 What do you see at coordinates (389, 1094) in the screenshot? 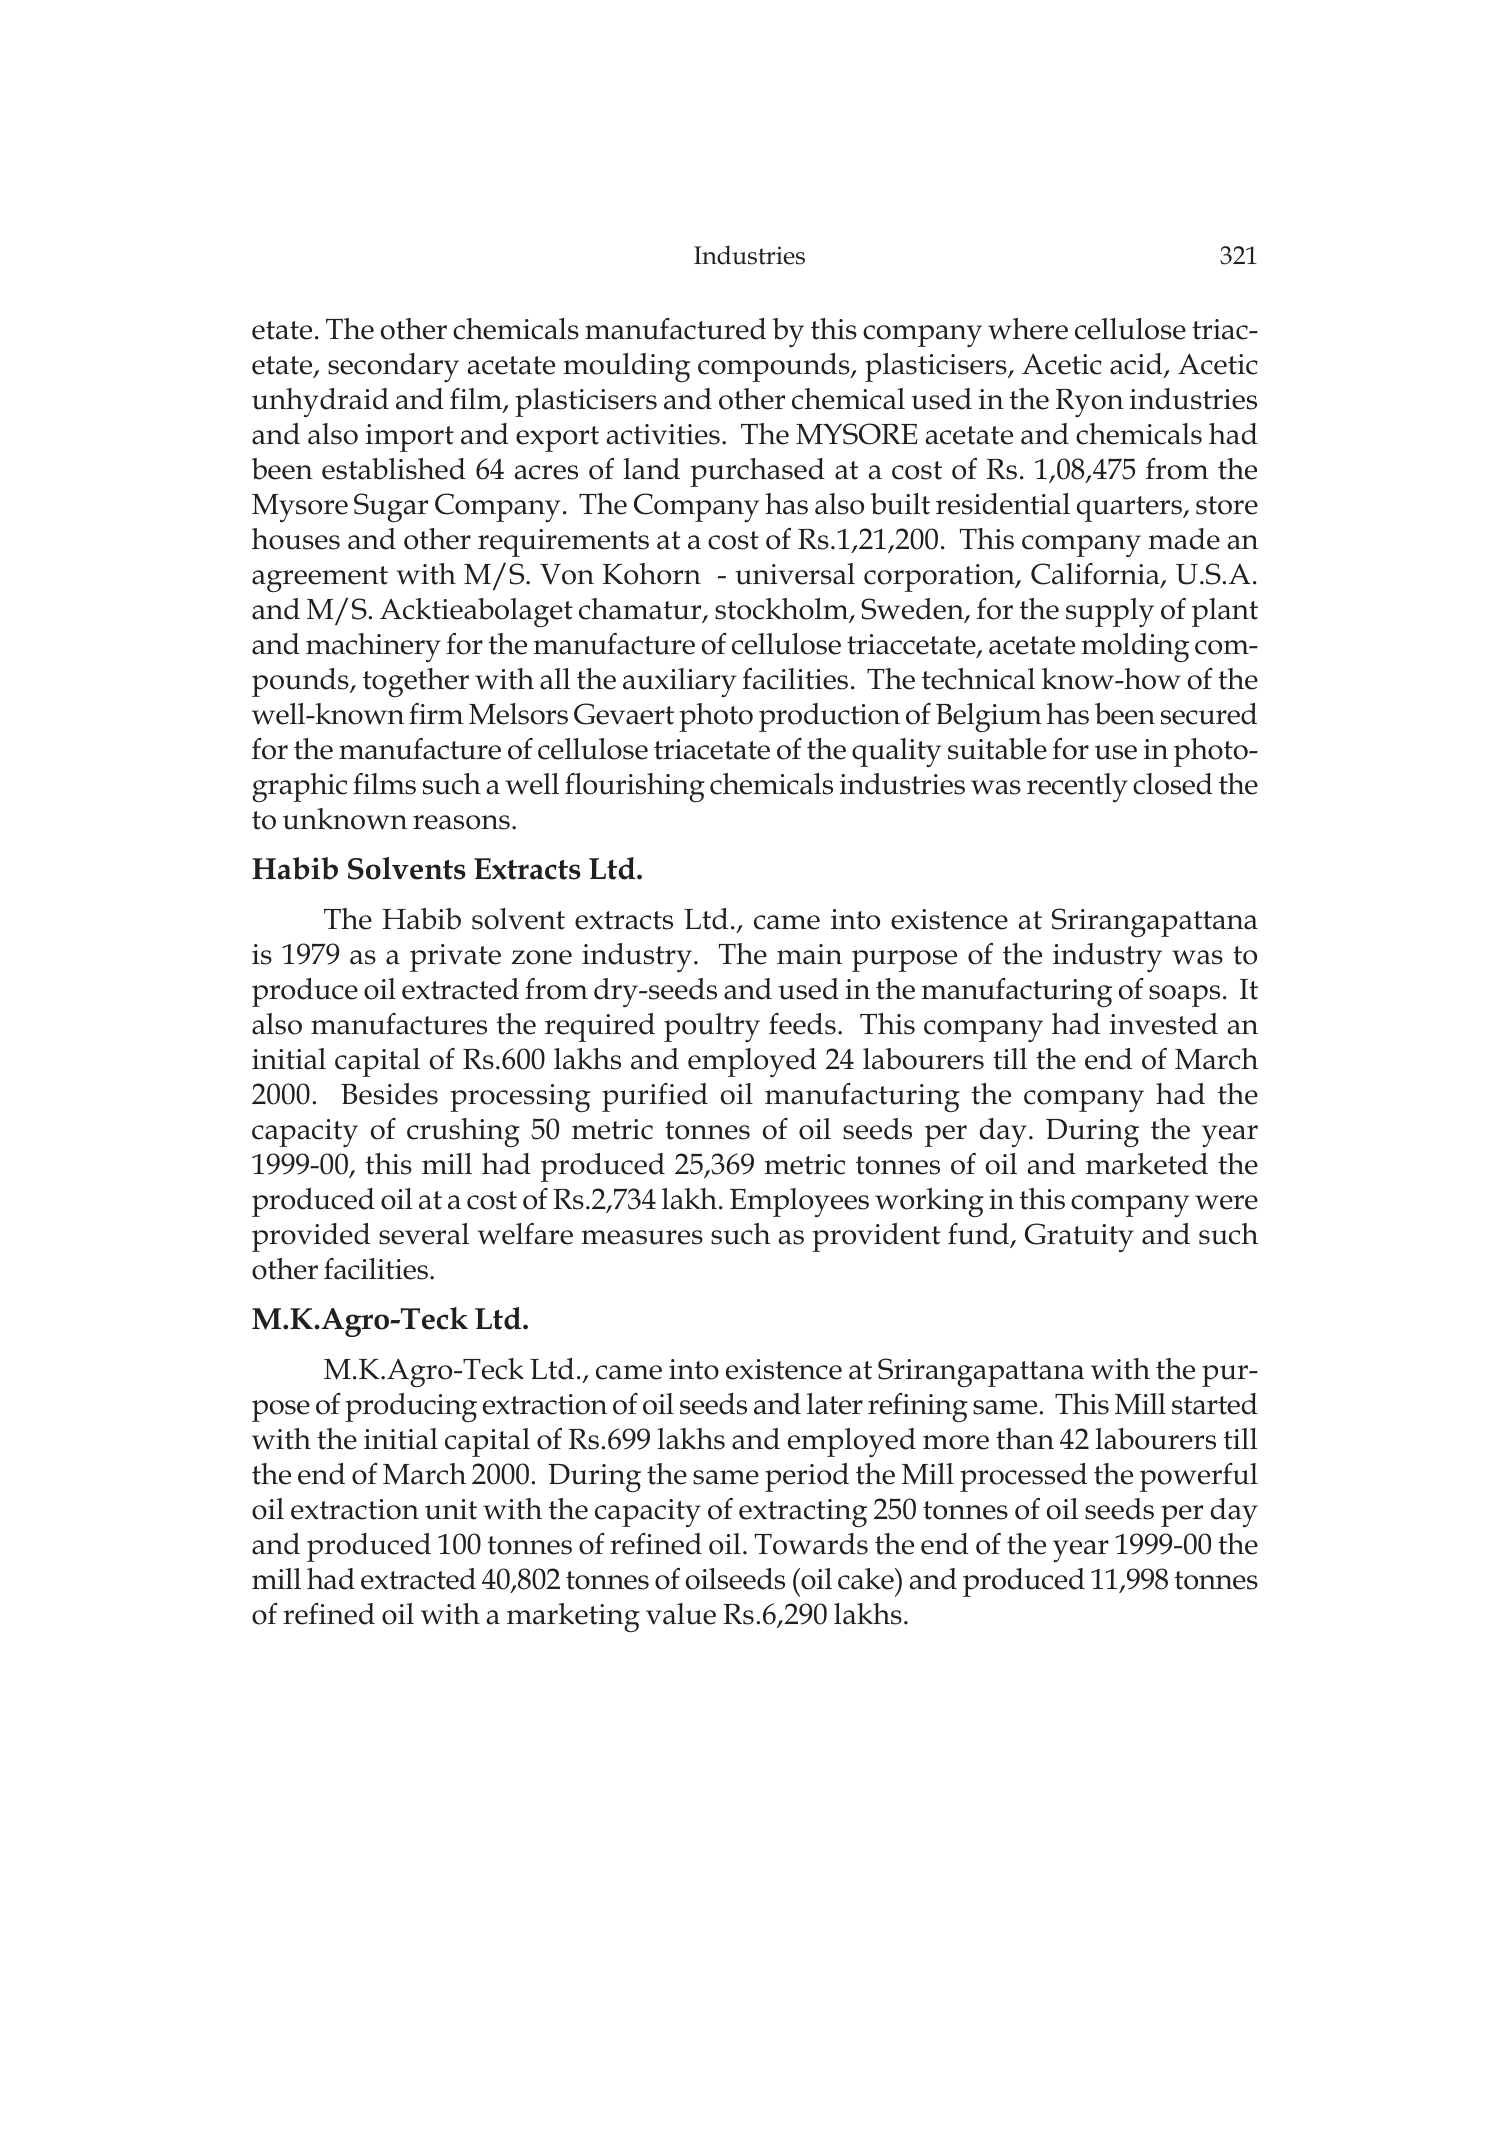
I see `Besides` at bounding box center [389, 1094].
